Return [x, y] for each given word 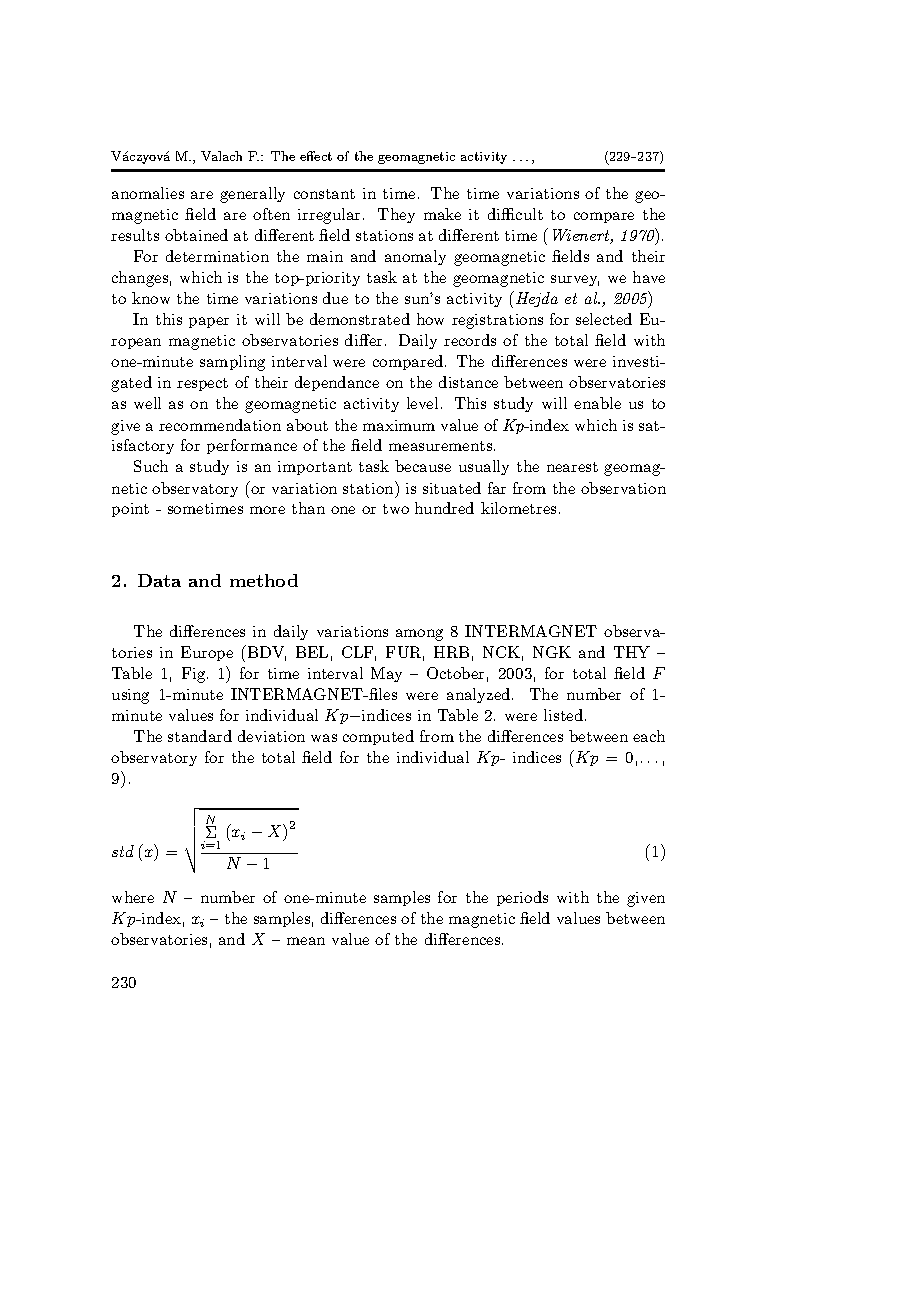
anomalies [148, 193]
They [396, 215]
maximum [399, 425]
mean [306, 941]
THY [632, 652]
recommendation [220, 425]
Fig [195, 675]
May [386, 674]
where [133, 897]
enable [597, 403]
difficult [515, 214]
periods [522, 898]
